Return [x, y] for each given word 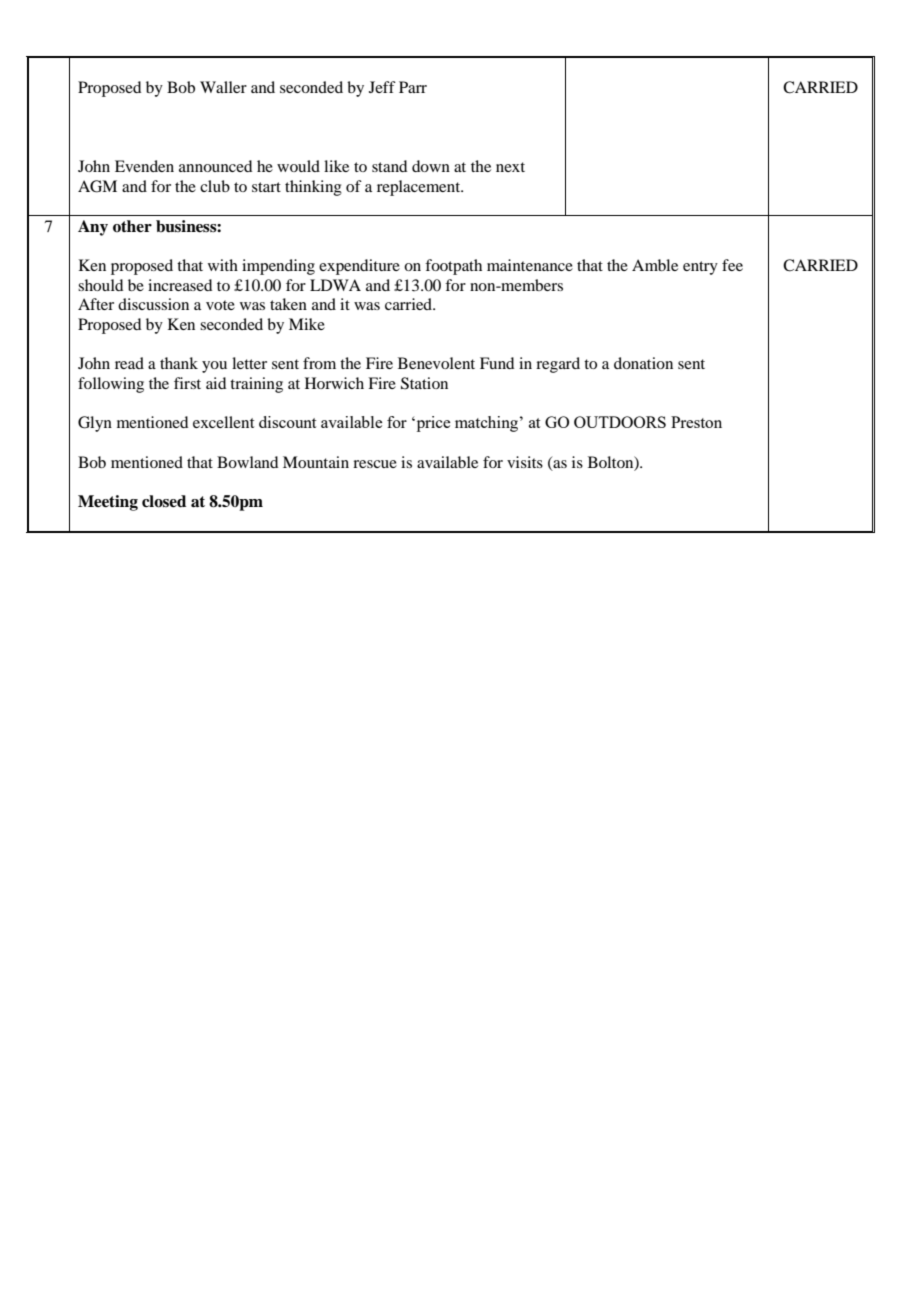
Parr [413, 87]
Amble [655, 265]
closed [164, 501]
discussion [153, 304]
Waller [223, 87]
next [510, 167]
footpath [453, 267]
